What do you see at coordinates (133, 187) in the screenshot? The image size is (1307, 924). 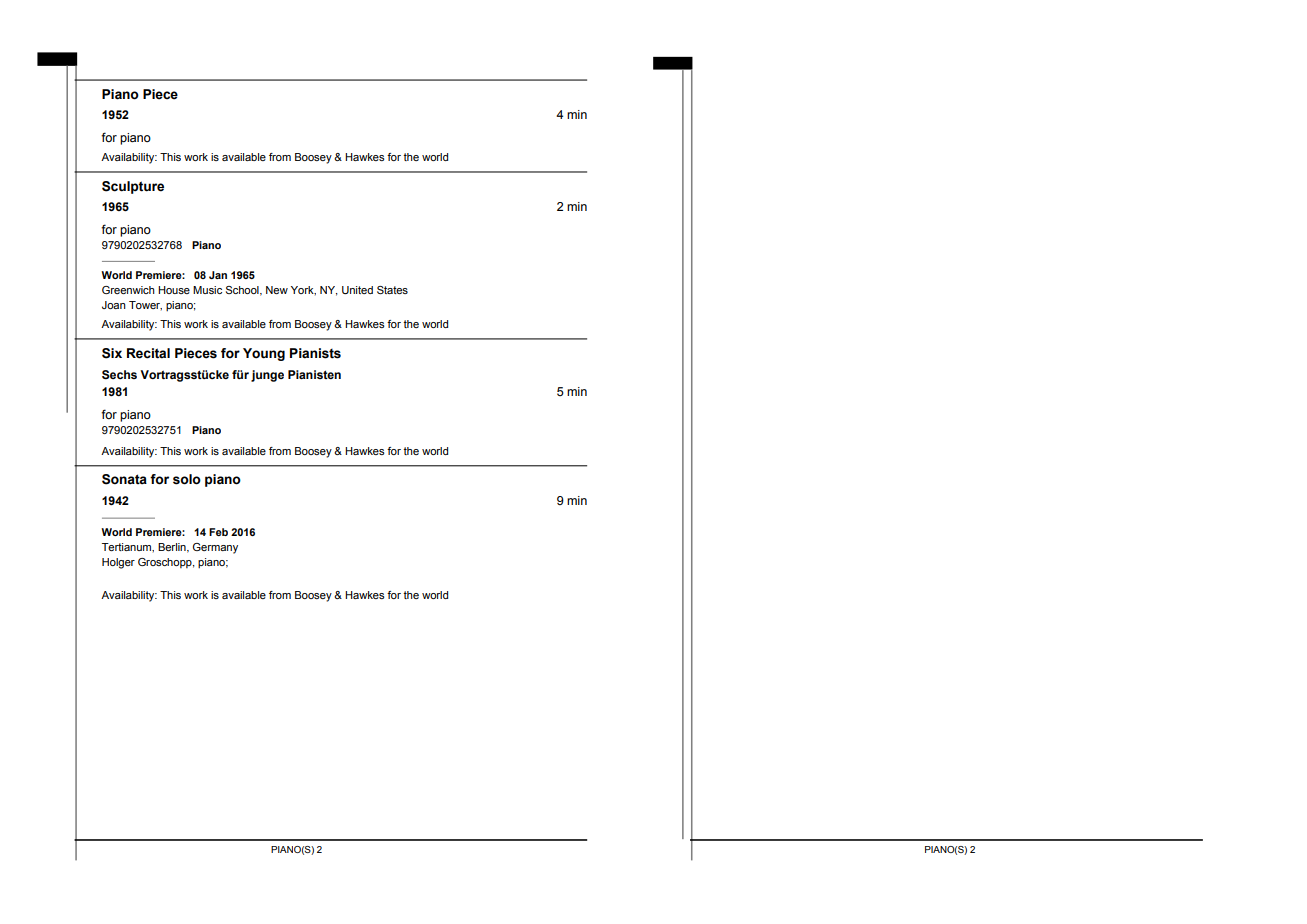 I see `Sculpture` at bounding box center [133, 187].
